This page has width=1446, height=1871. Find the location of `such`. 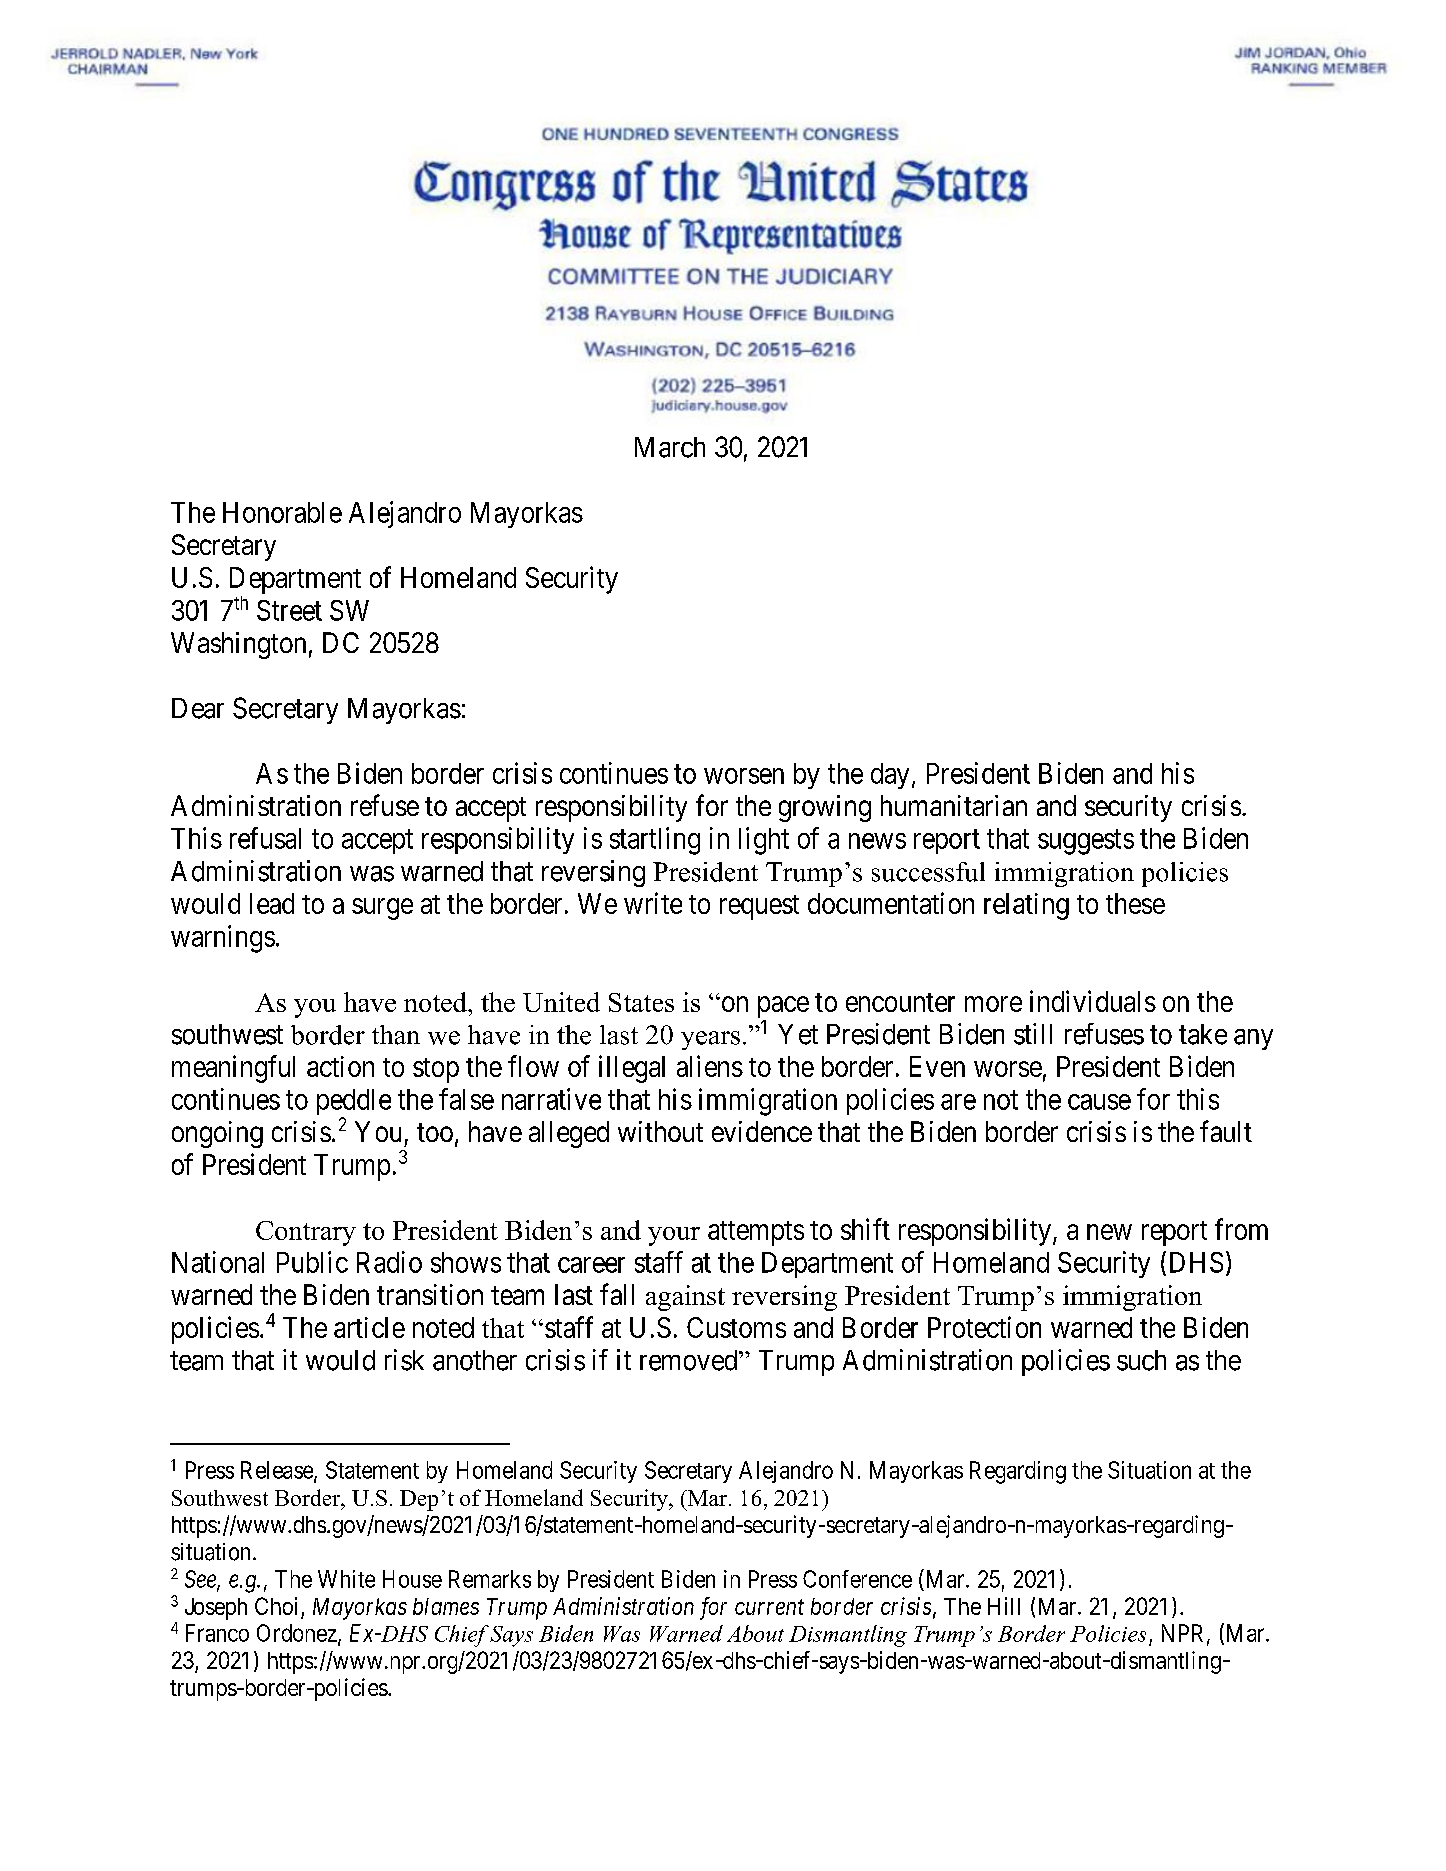

such is located at coordinates (1141, 1360).
